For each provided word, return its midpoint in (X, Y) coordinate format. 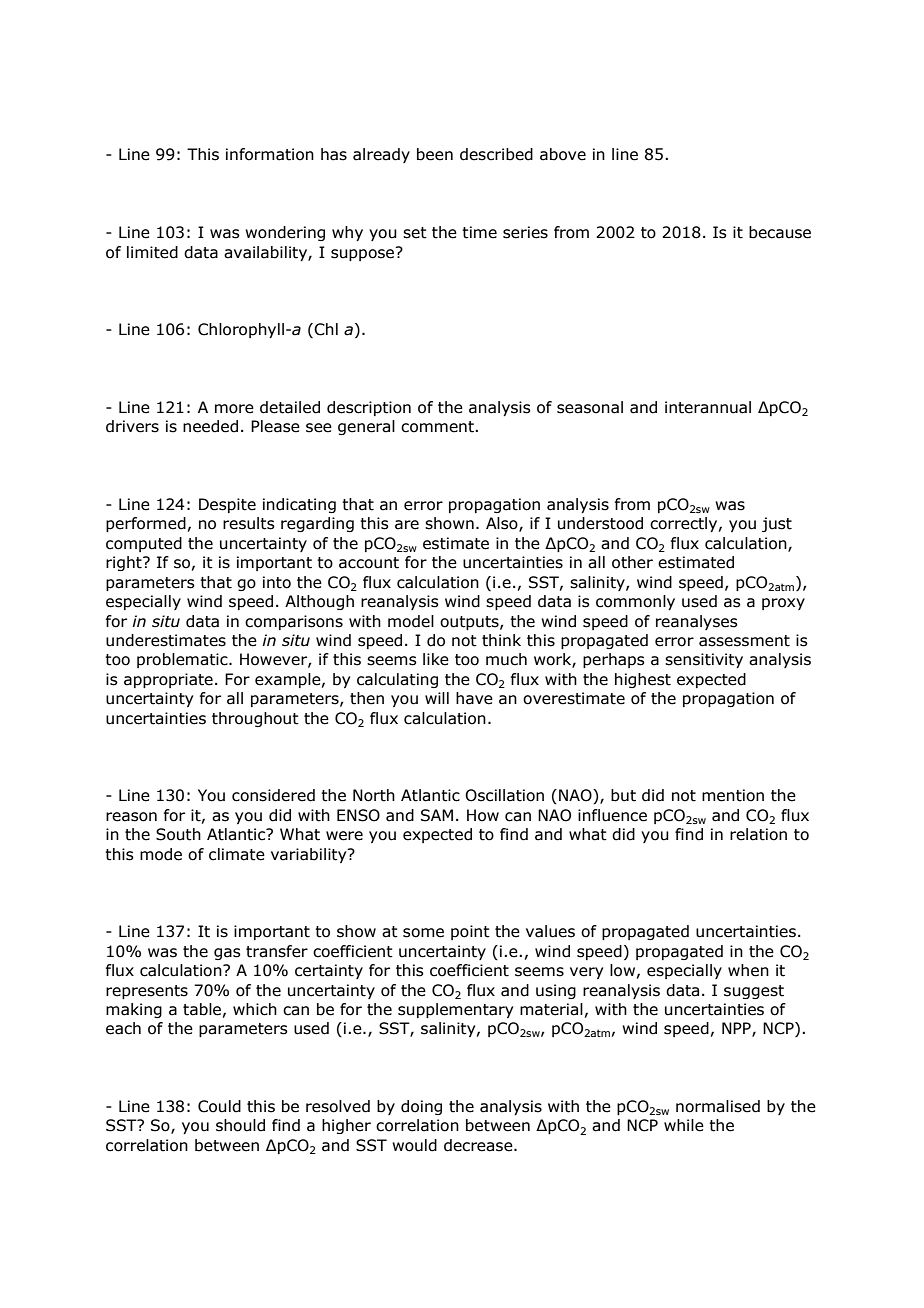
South (178, 834)
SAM (437, 815)
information (270, 154)
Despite (227, 505)
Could (219, 1106)
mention (733, 795)
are (407, 525)
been (435, 154)
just (777, 524)
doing (421, 1107)
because (780, 232)
